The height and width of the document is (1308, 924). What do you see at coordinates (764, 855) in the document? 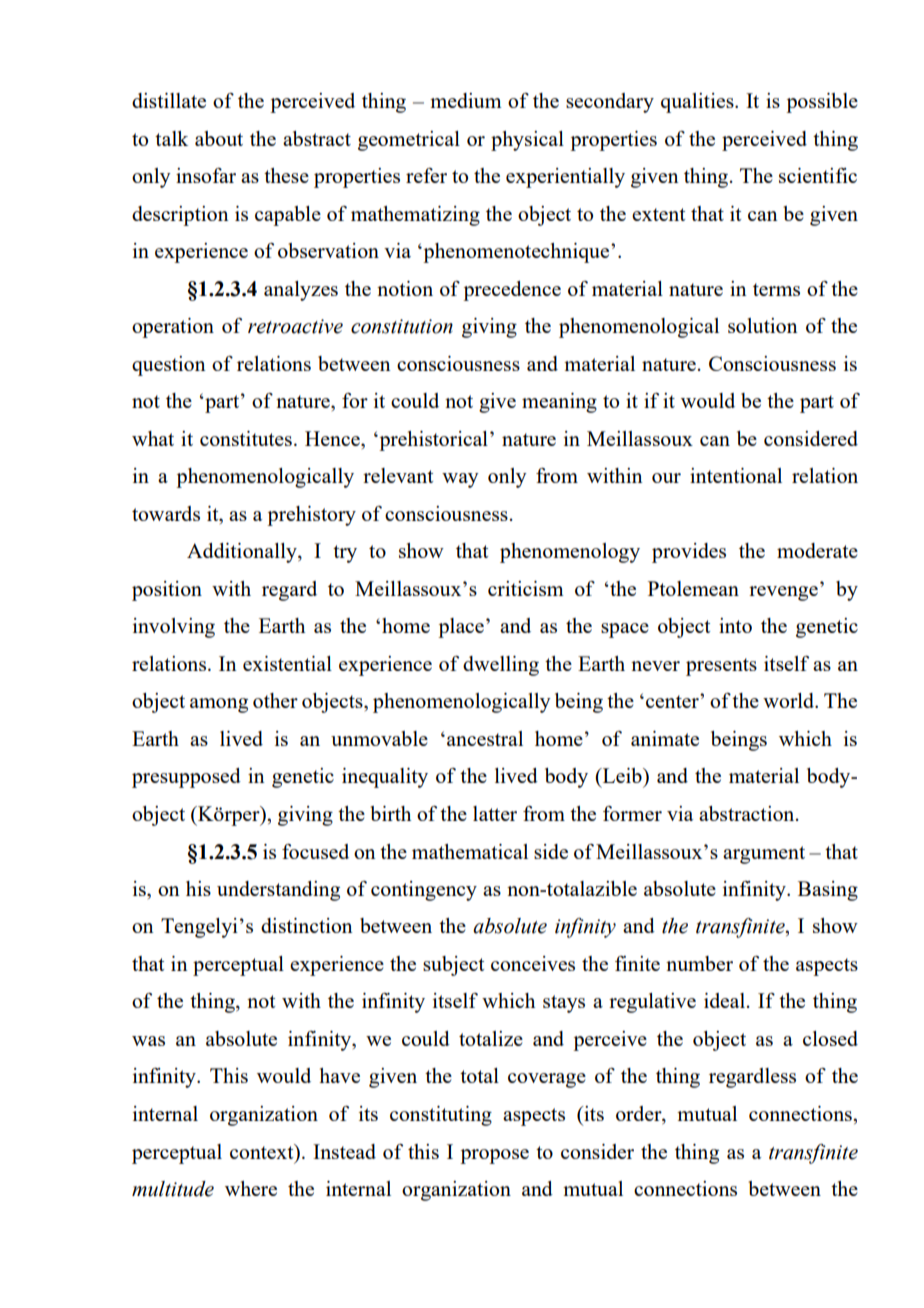
I see `argument` at bounding box center [764, 855].
